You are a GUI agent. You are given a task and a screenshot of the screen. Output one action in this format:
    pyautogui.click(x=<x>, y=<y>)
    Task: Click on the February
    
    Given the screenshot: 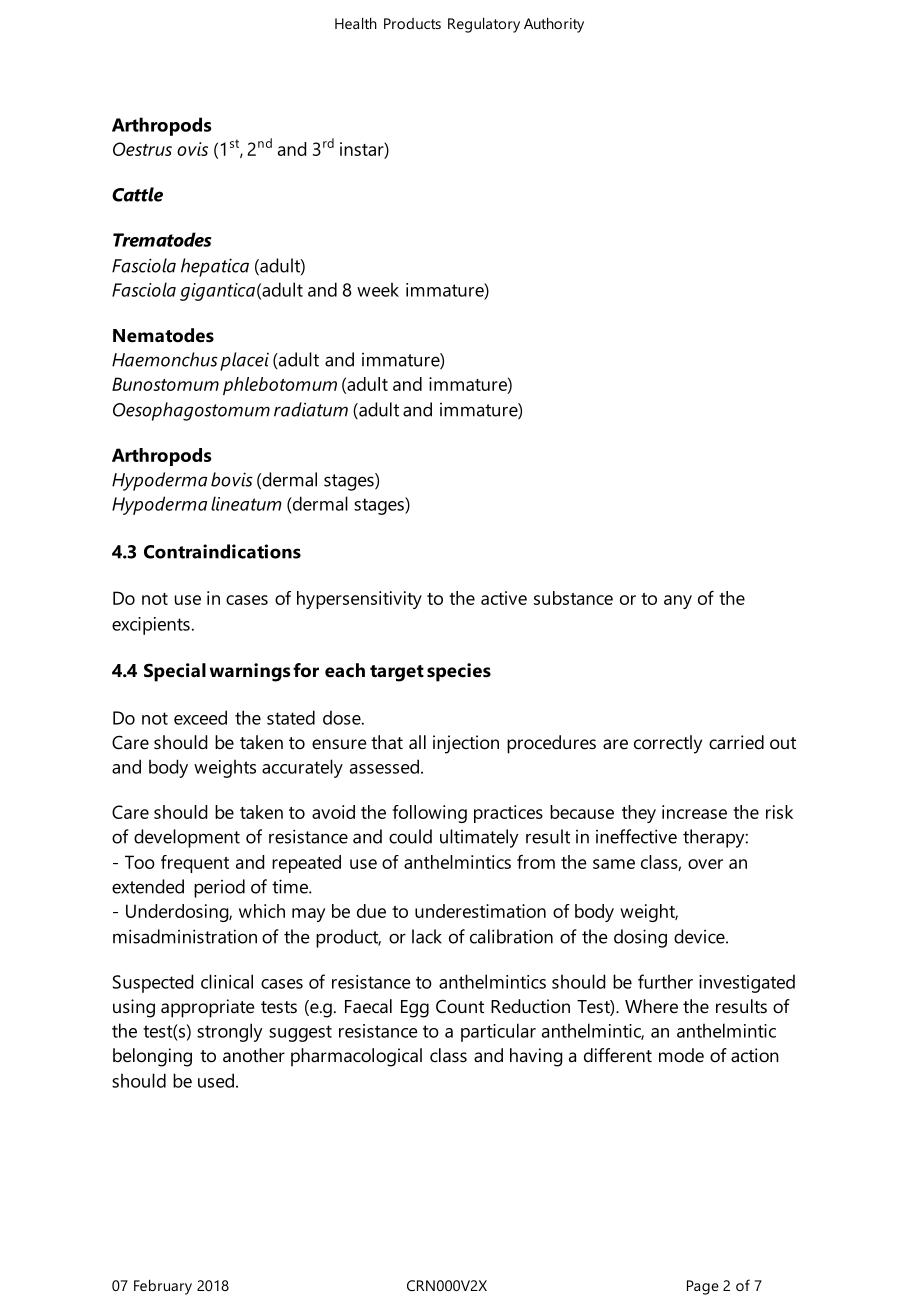 What is the action you would take?
    pyautogui.click(x=163, y=1287)
